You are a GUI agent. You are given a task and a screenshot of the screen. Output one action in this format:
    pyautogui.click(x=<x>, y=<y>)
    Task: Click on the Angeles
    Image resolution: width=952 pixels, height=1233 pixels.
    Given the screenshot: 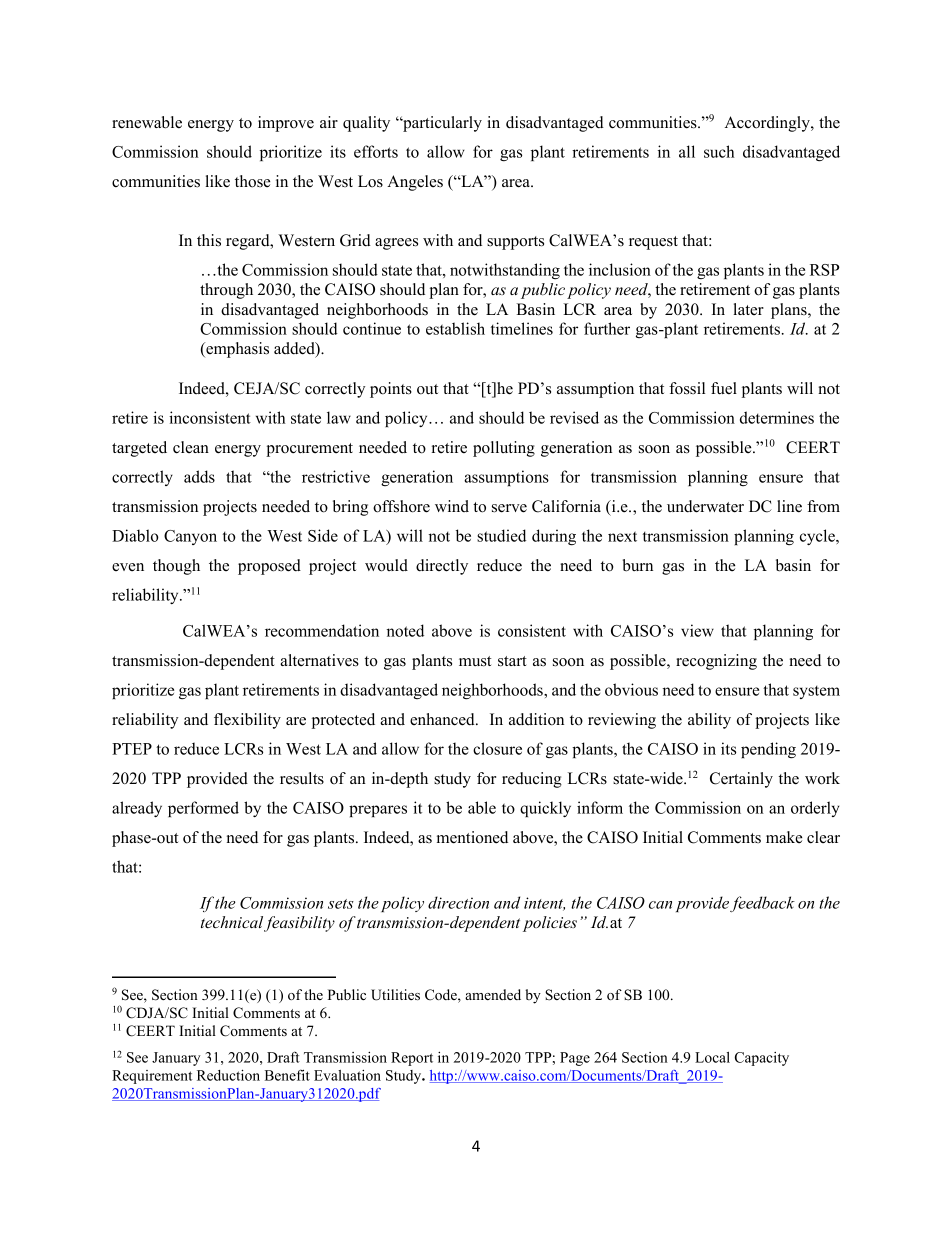 What is the action you would take?
    pyautogui.click(x=415, y=183)
